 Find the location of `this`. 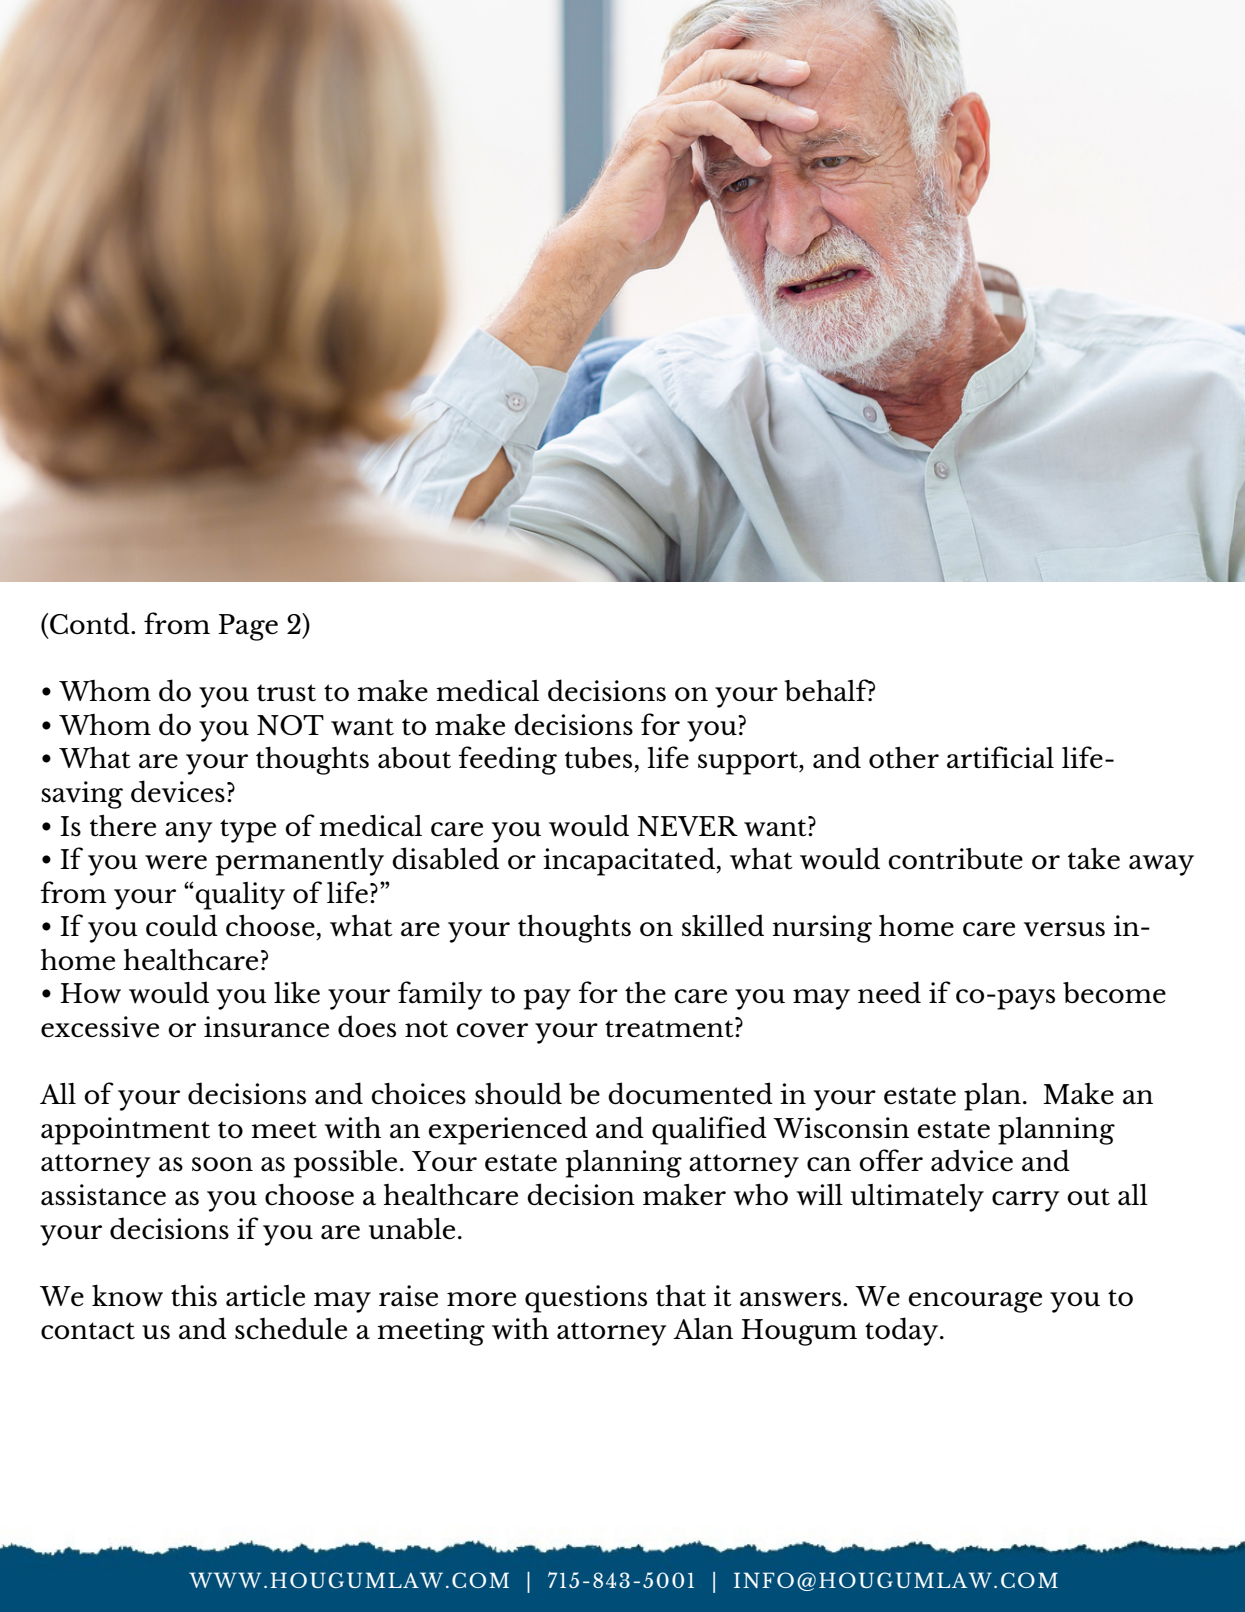

this is located at coordinates (194, 1296).
